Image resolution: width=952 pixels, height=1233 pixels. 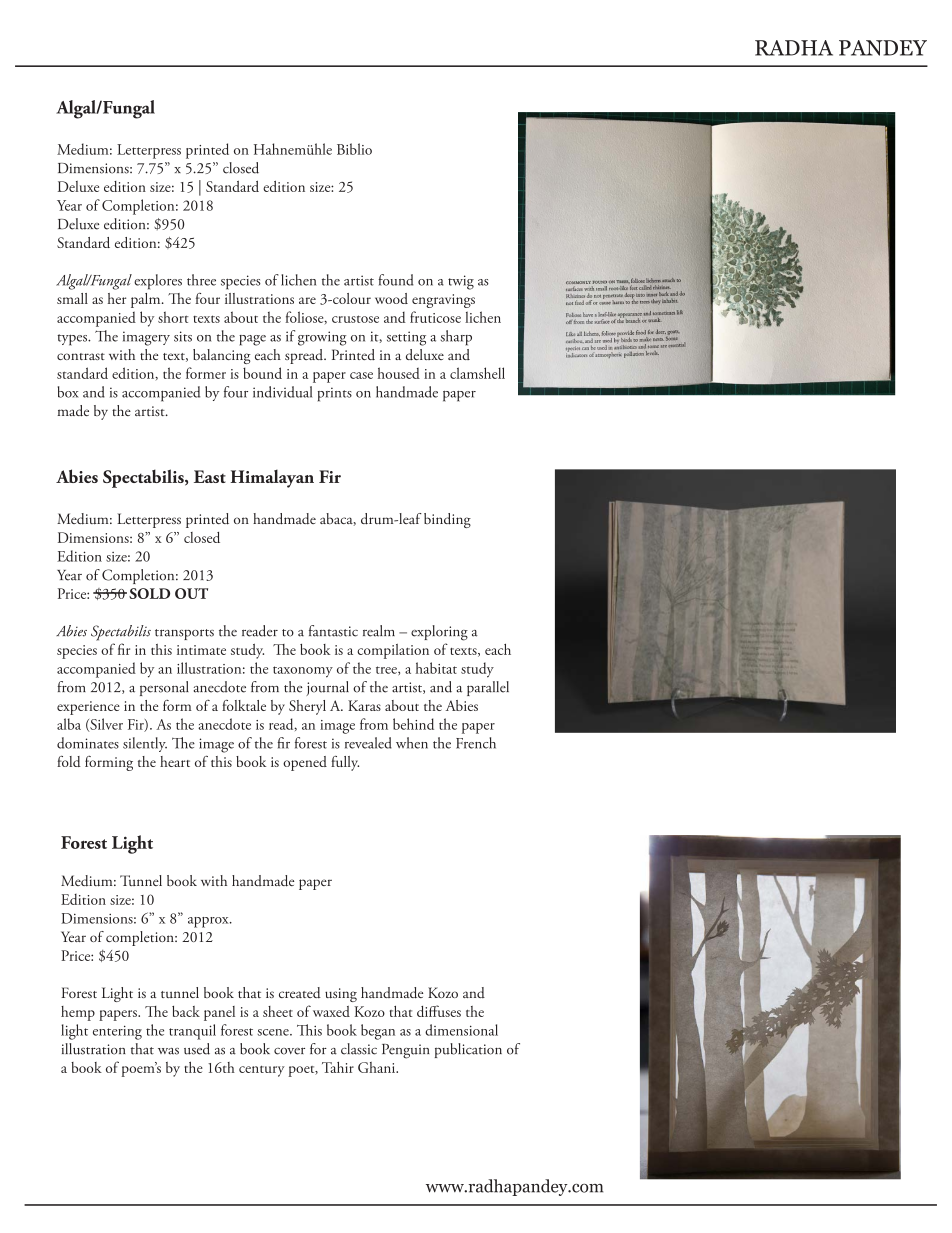 I want to click on Himalayan, so click(x=272, y=478).
